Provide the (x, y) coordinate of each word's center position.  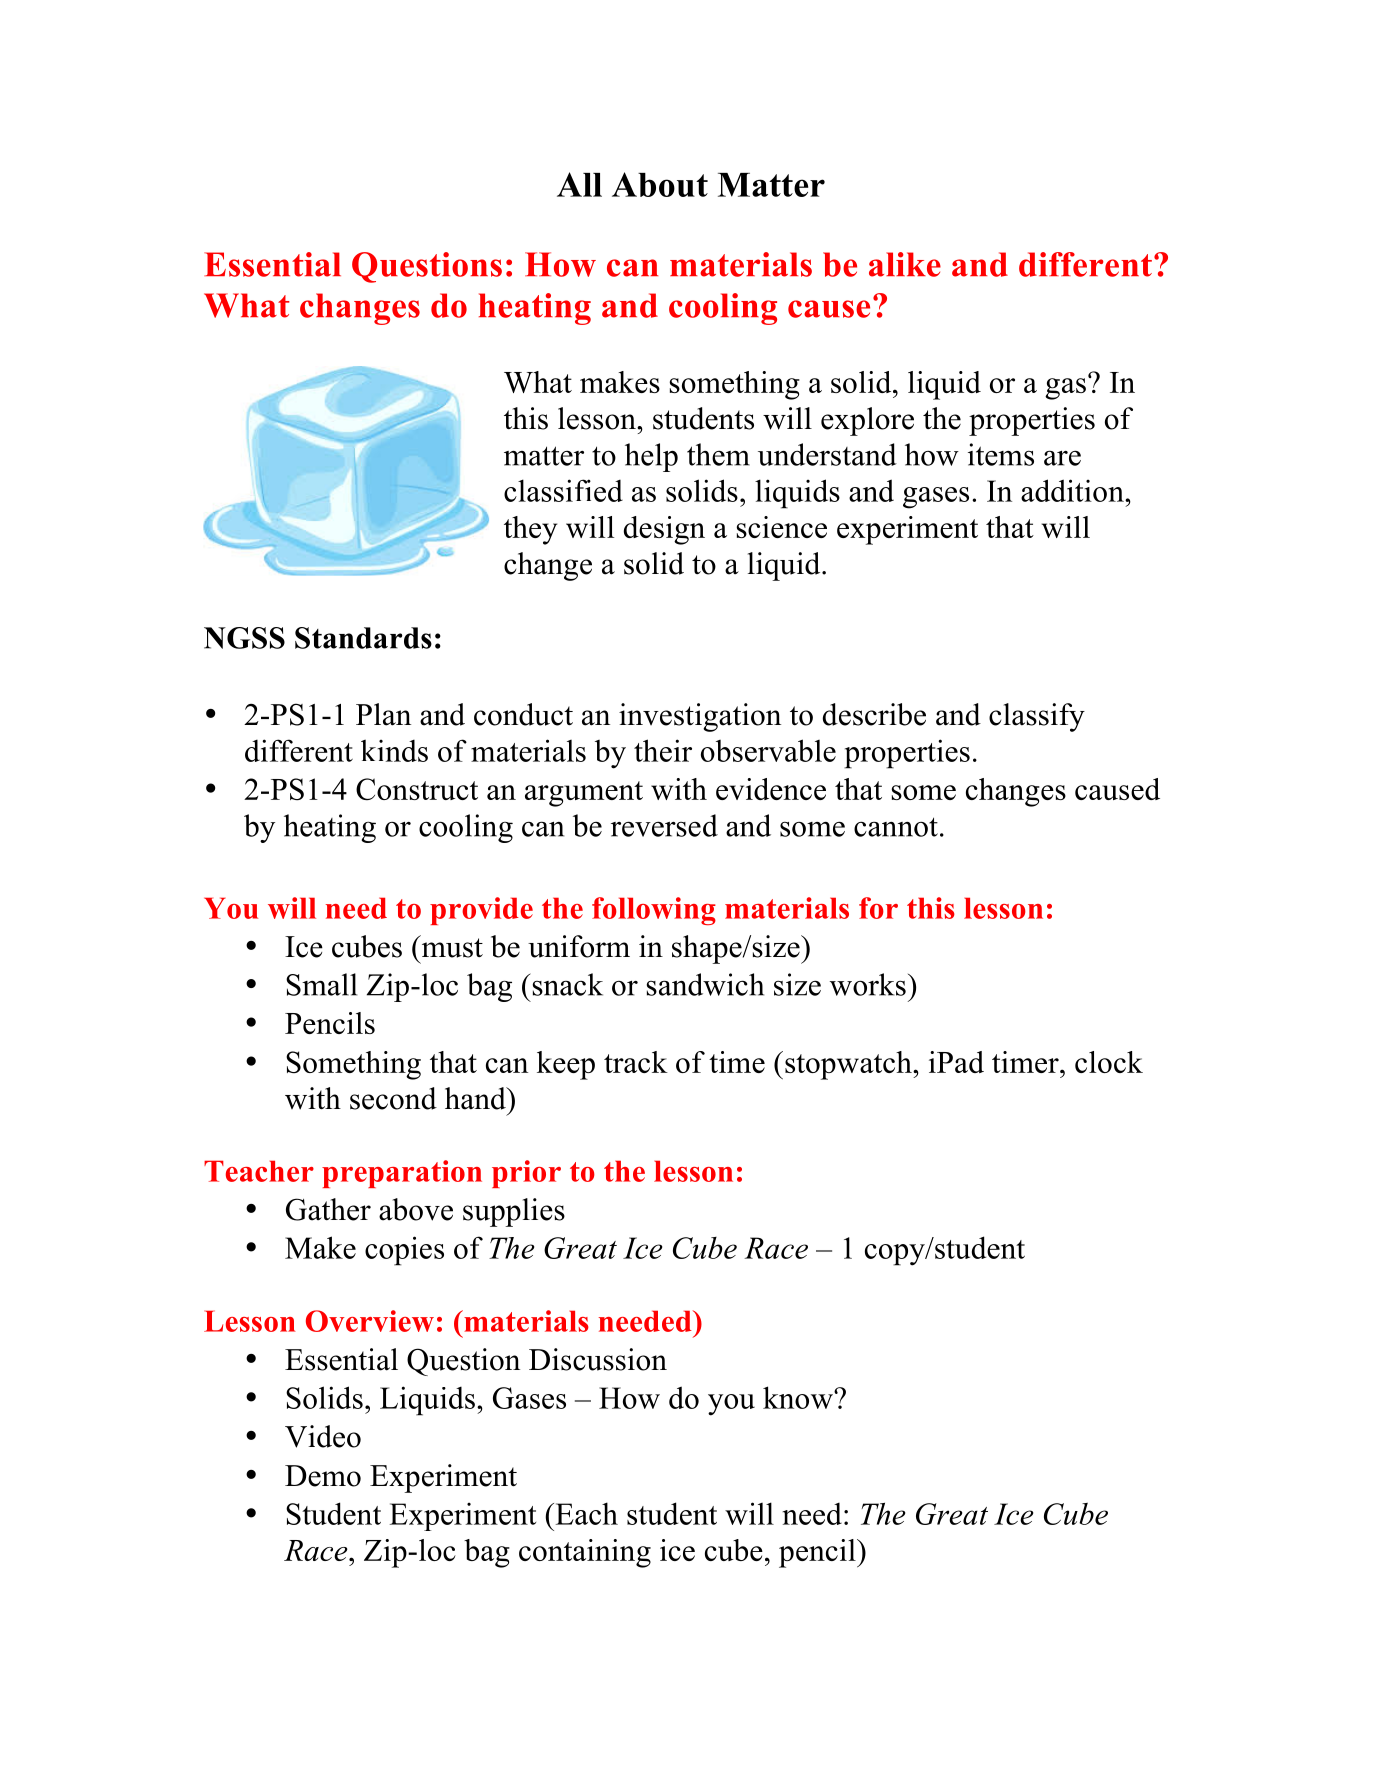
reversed (664, 825)
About (660, 184)
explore (867, 421)
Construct (417, 789)
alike (905, 264)
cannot (896, 827)
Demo (323, 1476)
